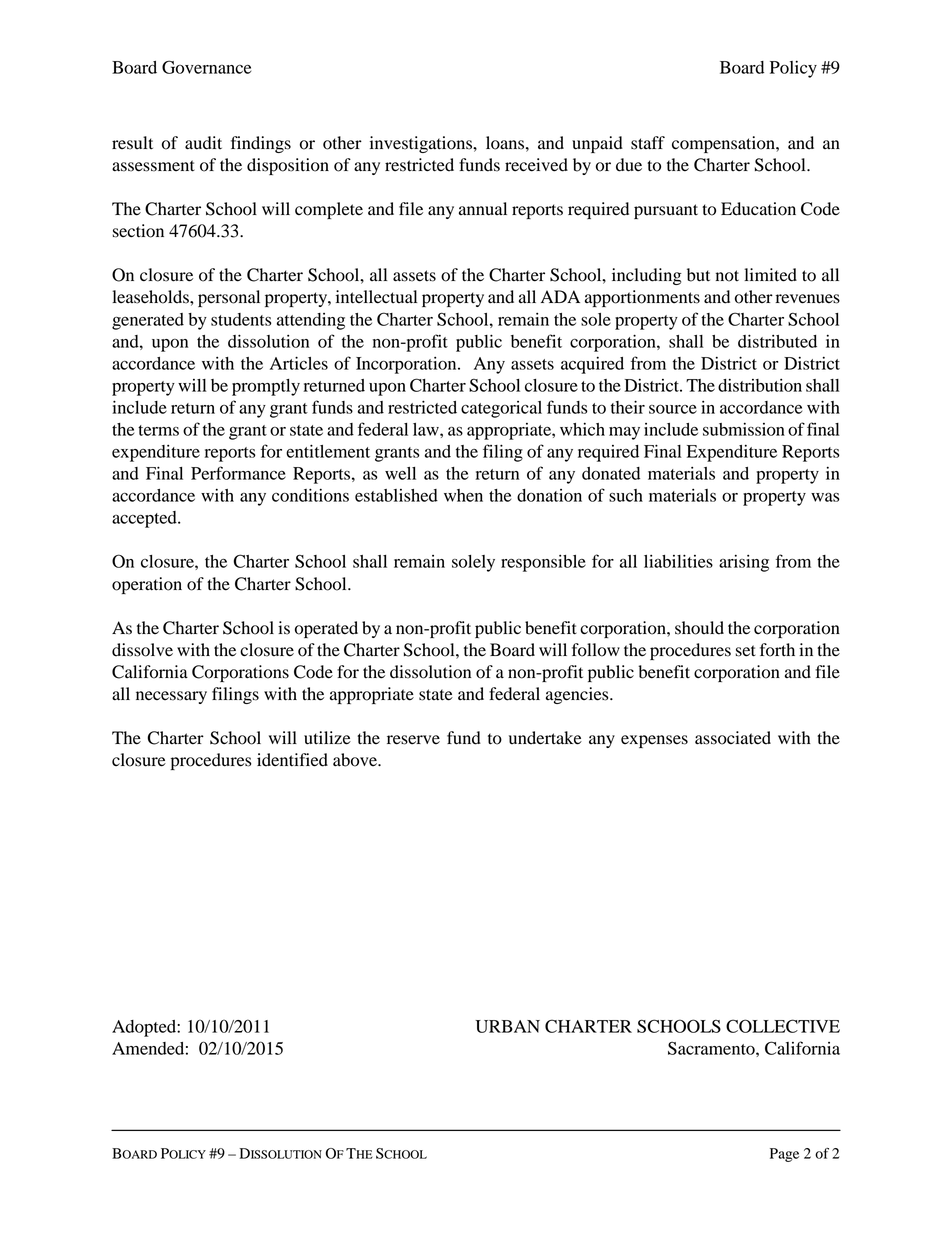 This screenshot has width=952, height=1233. Describe the element at coordinates (536, 165) in the screenshot. I see `received` at that location.
